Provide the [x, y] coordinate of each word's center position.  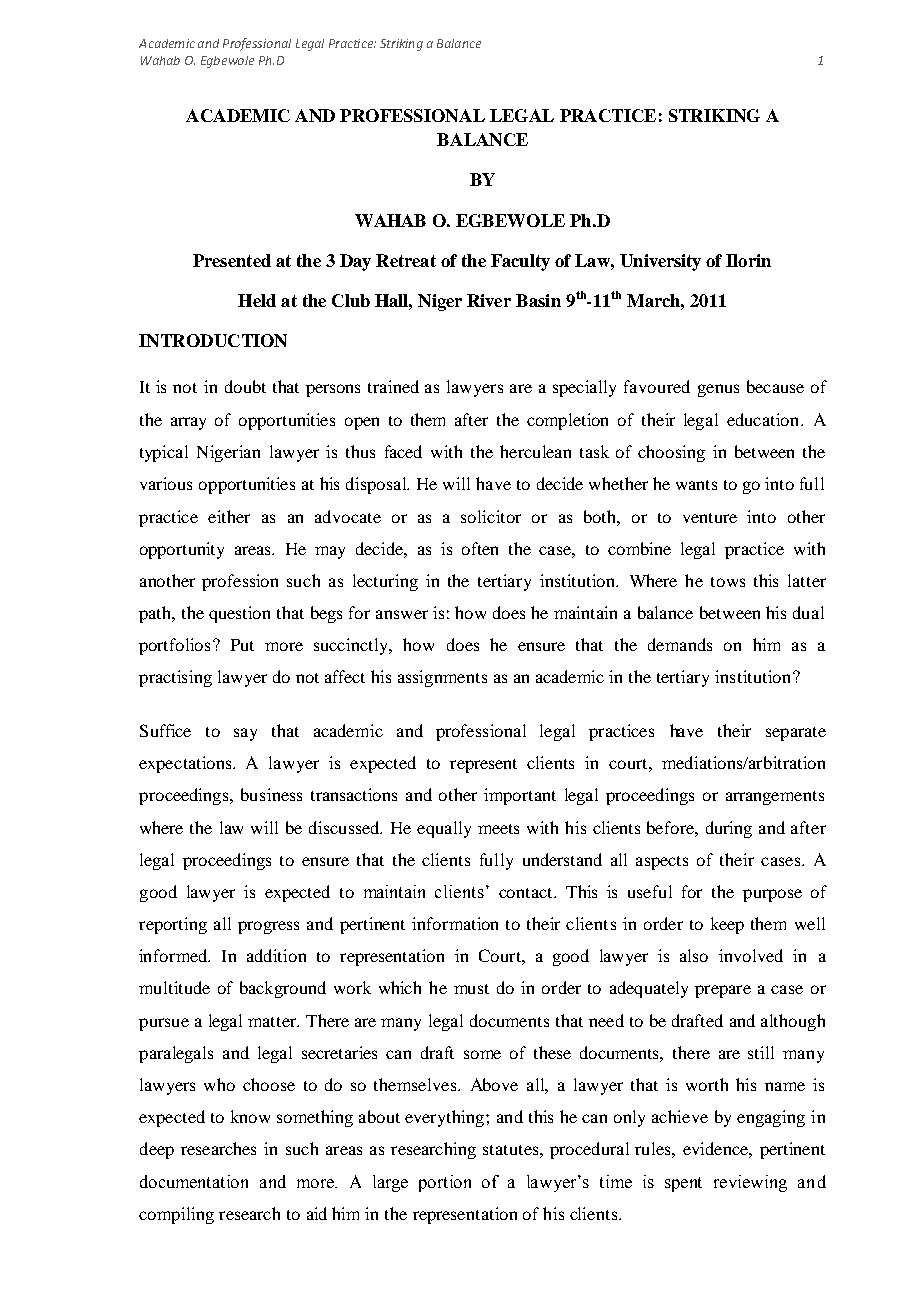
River [489, 300]
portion [445, 1183]
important [520, 796]
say [245, 734]
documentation [194, 1181]
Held [257, 300]
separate [796, 734]
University [660, 262]
